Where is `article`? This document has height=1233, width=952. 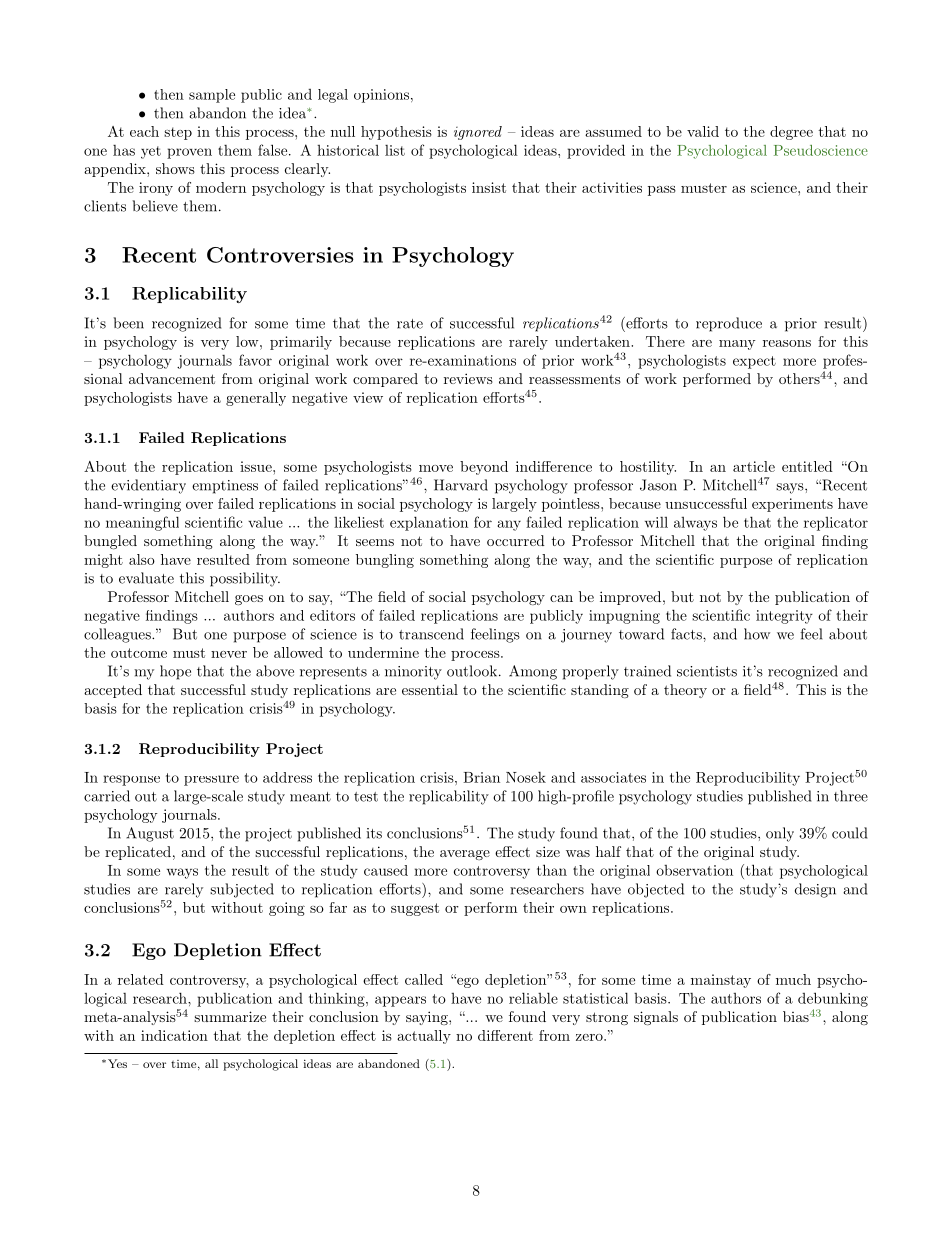
article is located at coordinates (754, 466).
